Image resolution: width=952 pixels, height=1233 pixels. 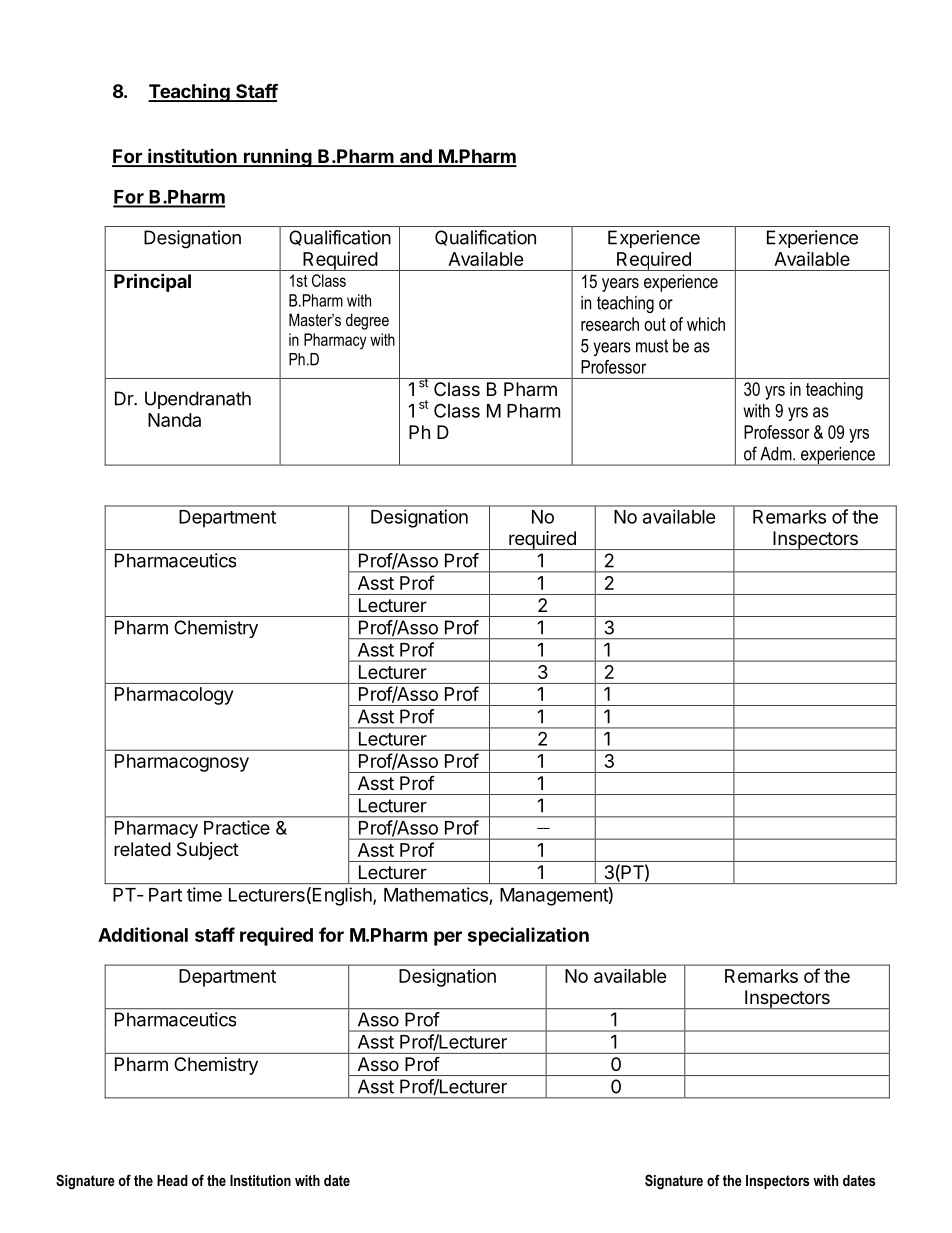 What do you see at coordinates (528, 936) in the screenshot?
I see `specialization` at bounding box center [528, 936].
